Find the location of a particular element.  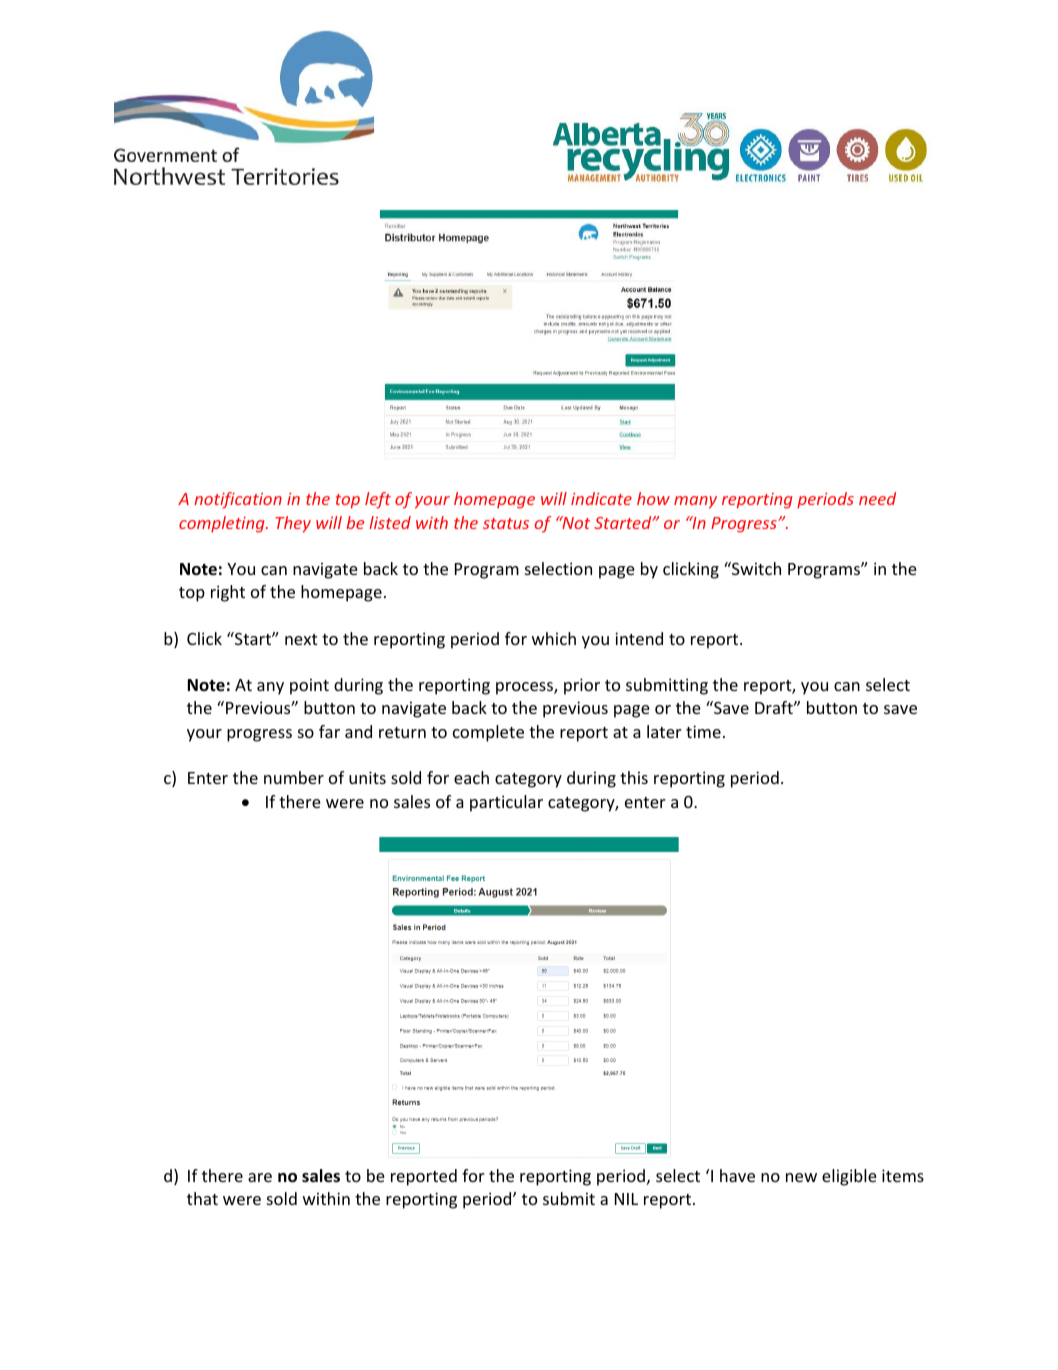

particular is located at coordinates (506, 803).
